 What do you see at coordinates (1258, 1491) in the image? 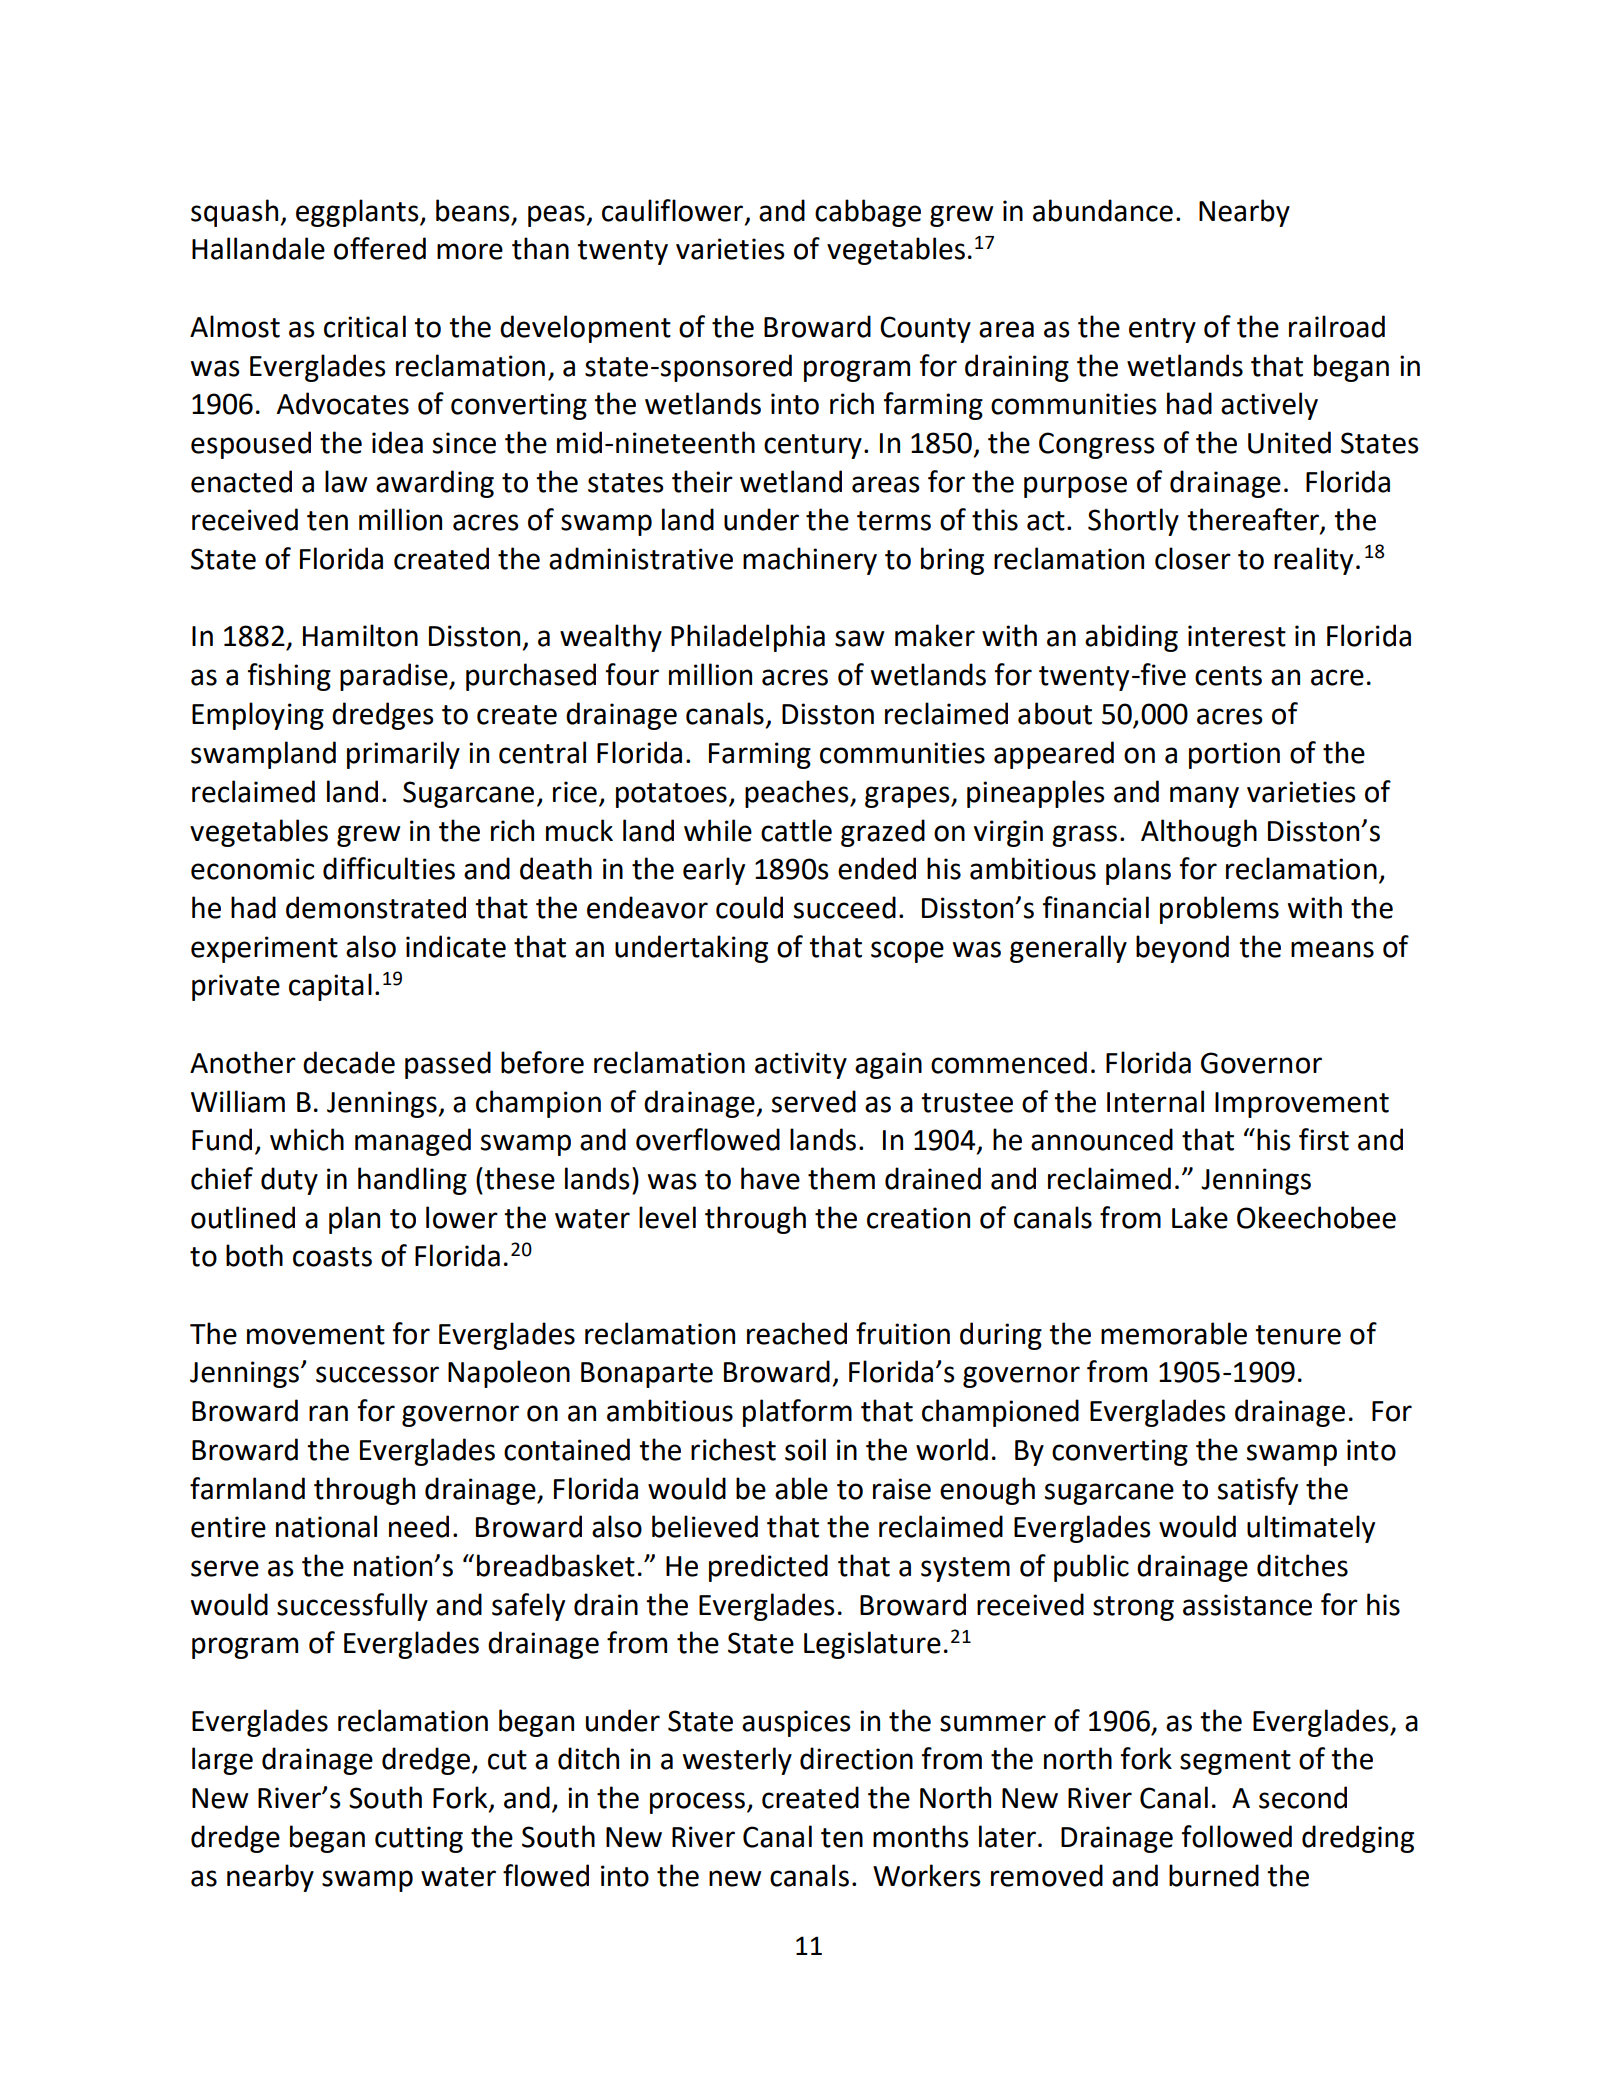
I see `satisfy` at bounding box center [1258, 1491].
